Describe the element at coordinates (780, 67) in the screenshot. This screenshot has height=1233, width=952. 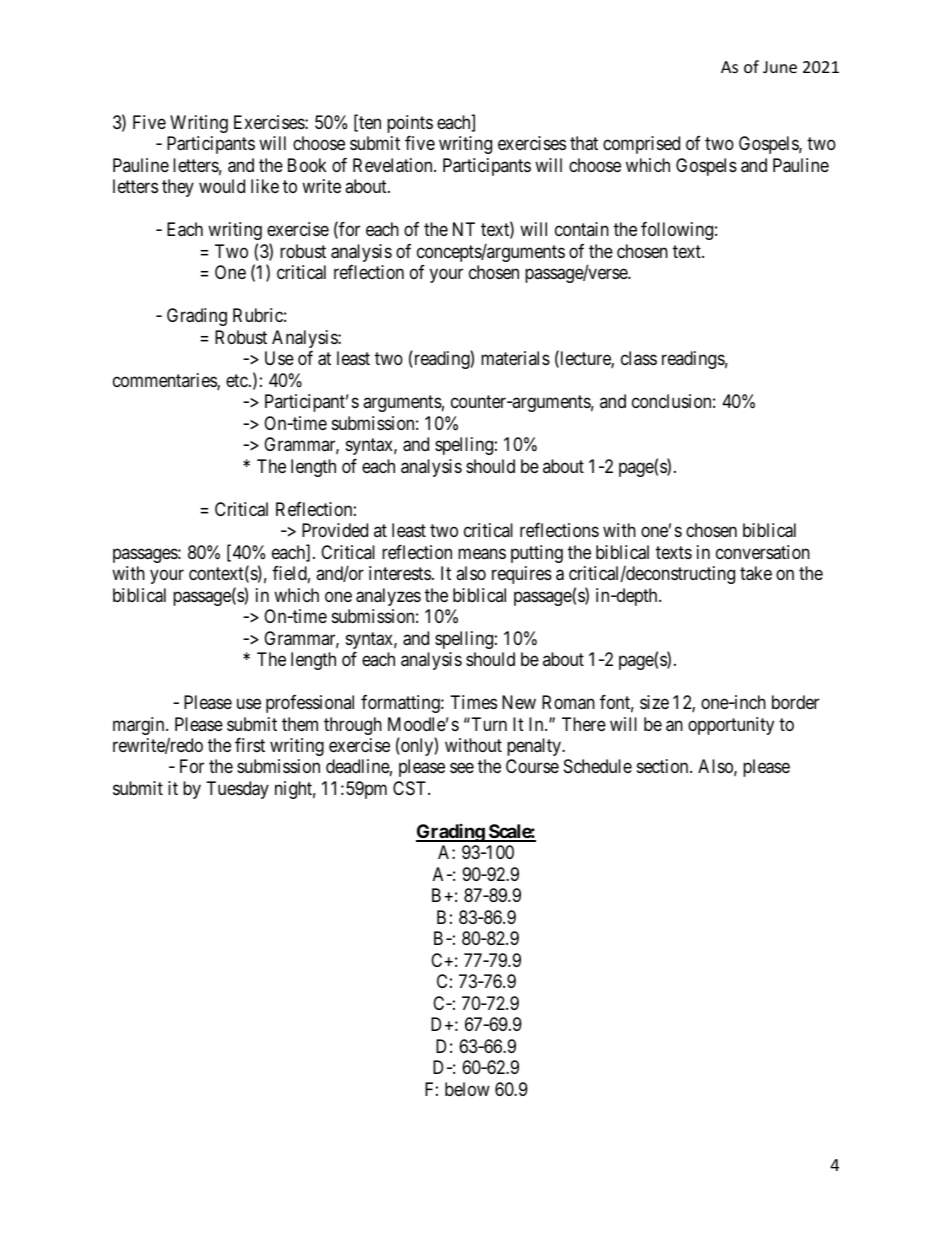
I see `June` at that location.
